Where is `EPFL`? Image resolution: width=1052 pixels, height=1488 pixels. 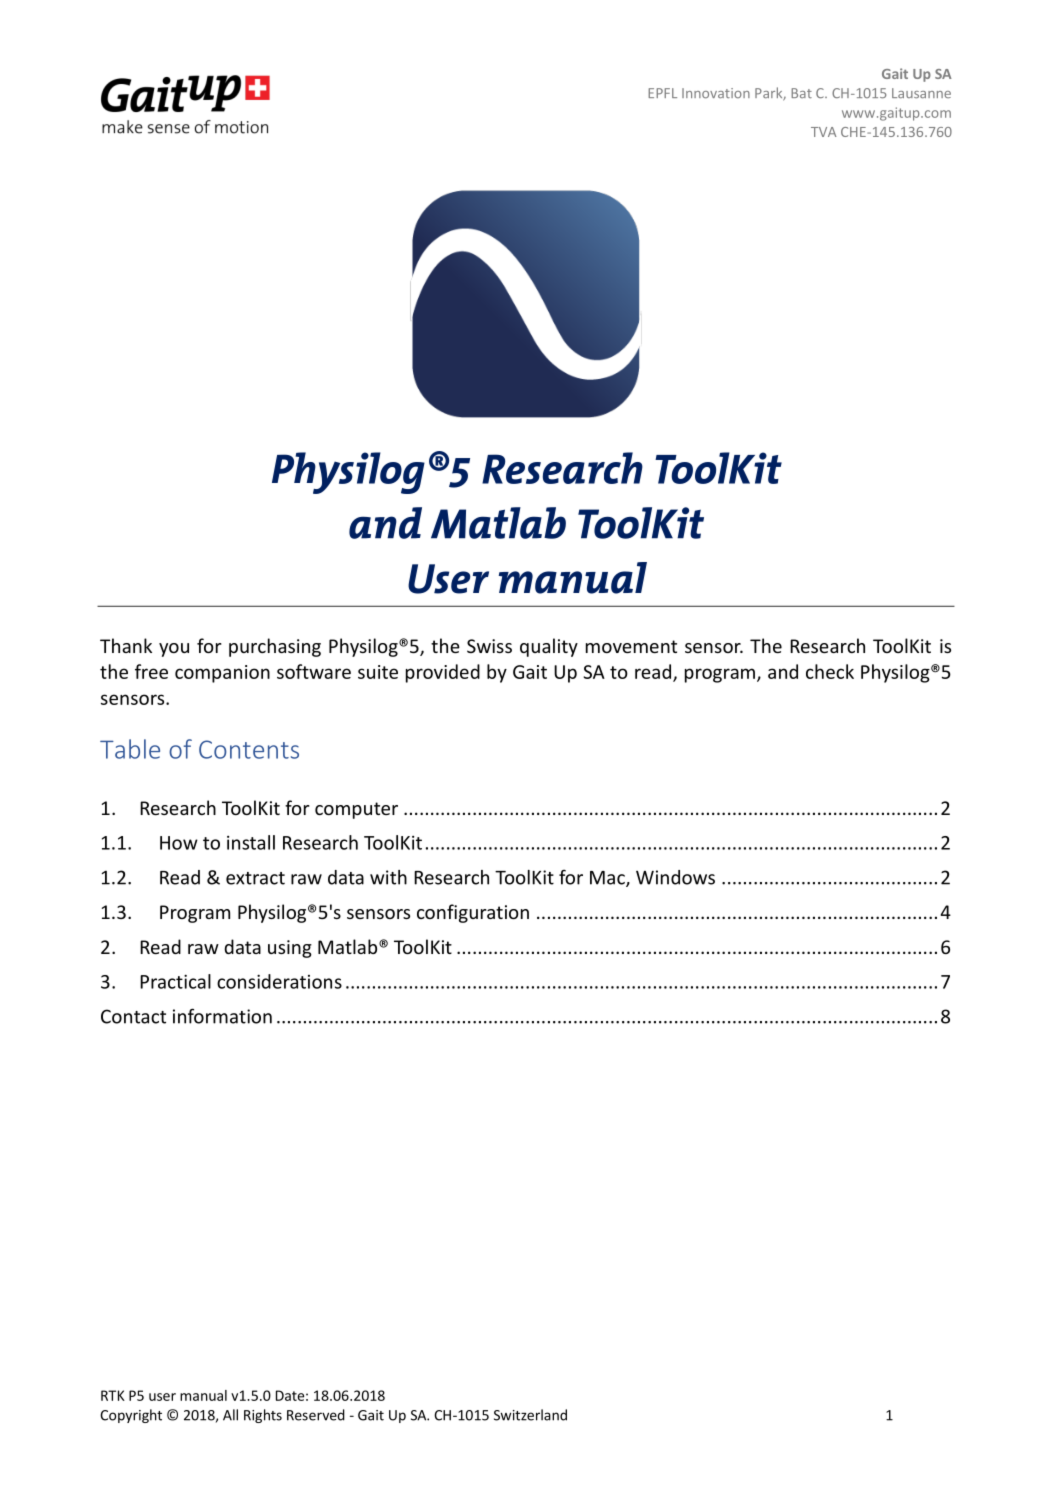
EPFL is located at coordinates (662, 93).
